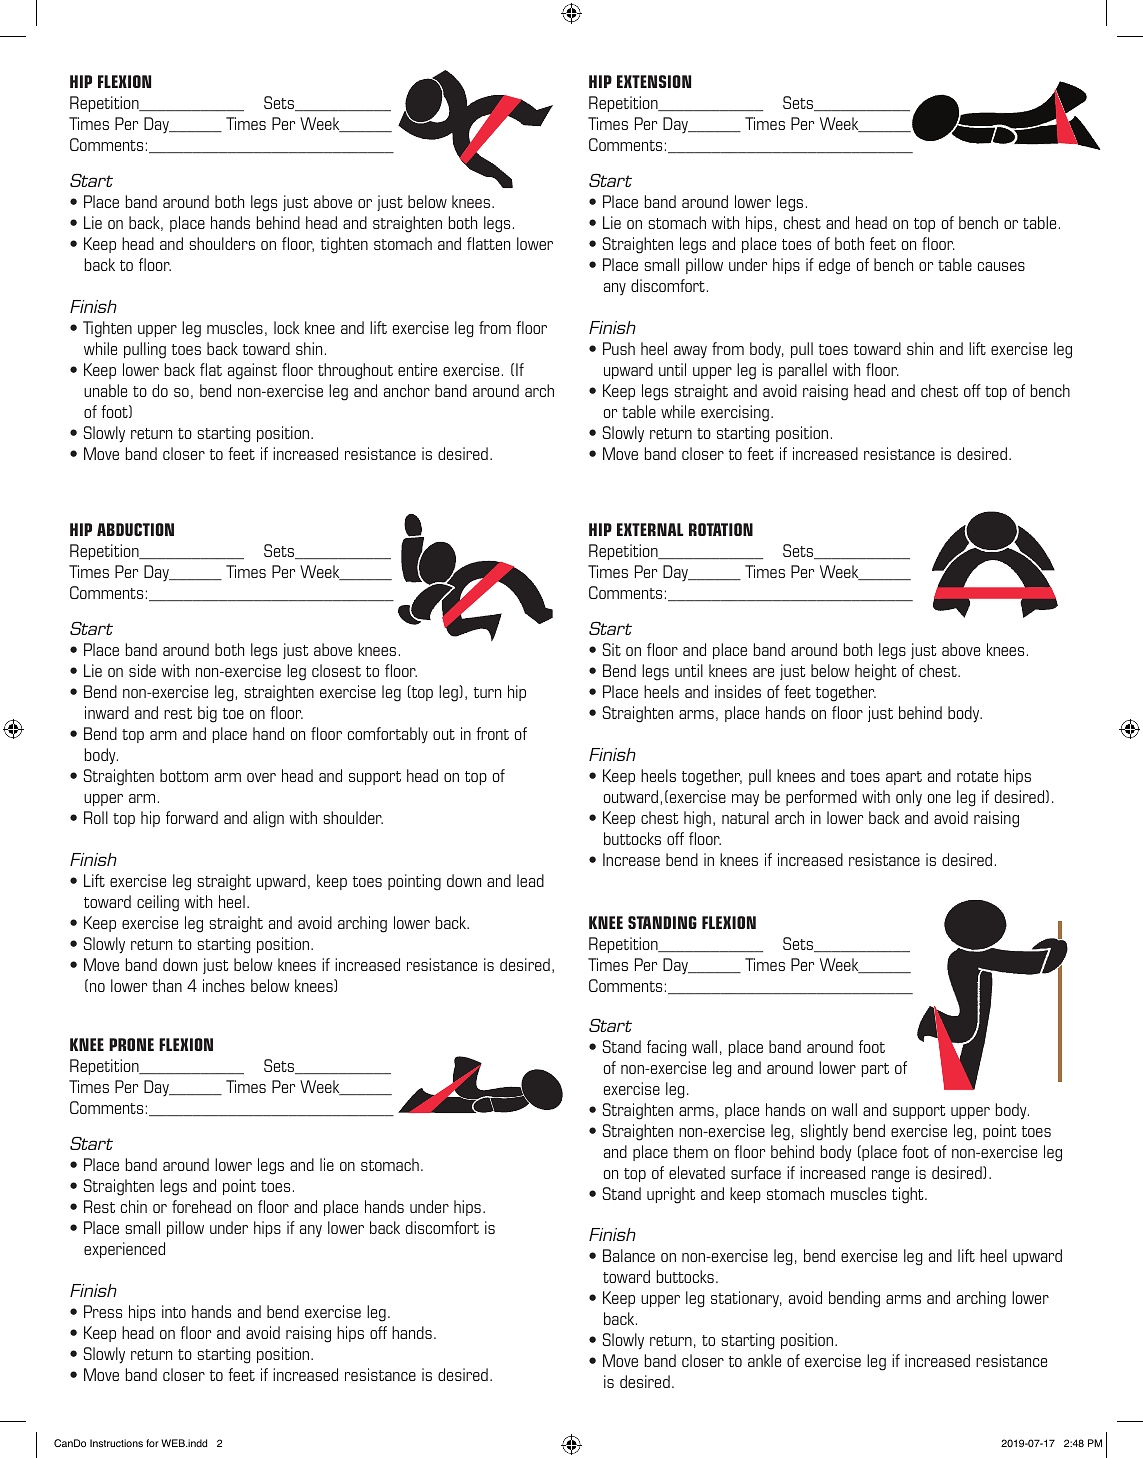  Describe the element at coordinates (735, 413) in the document. I see `exercising` at that location.
